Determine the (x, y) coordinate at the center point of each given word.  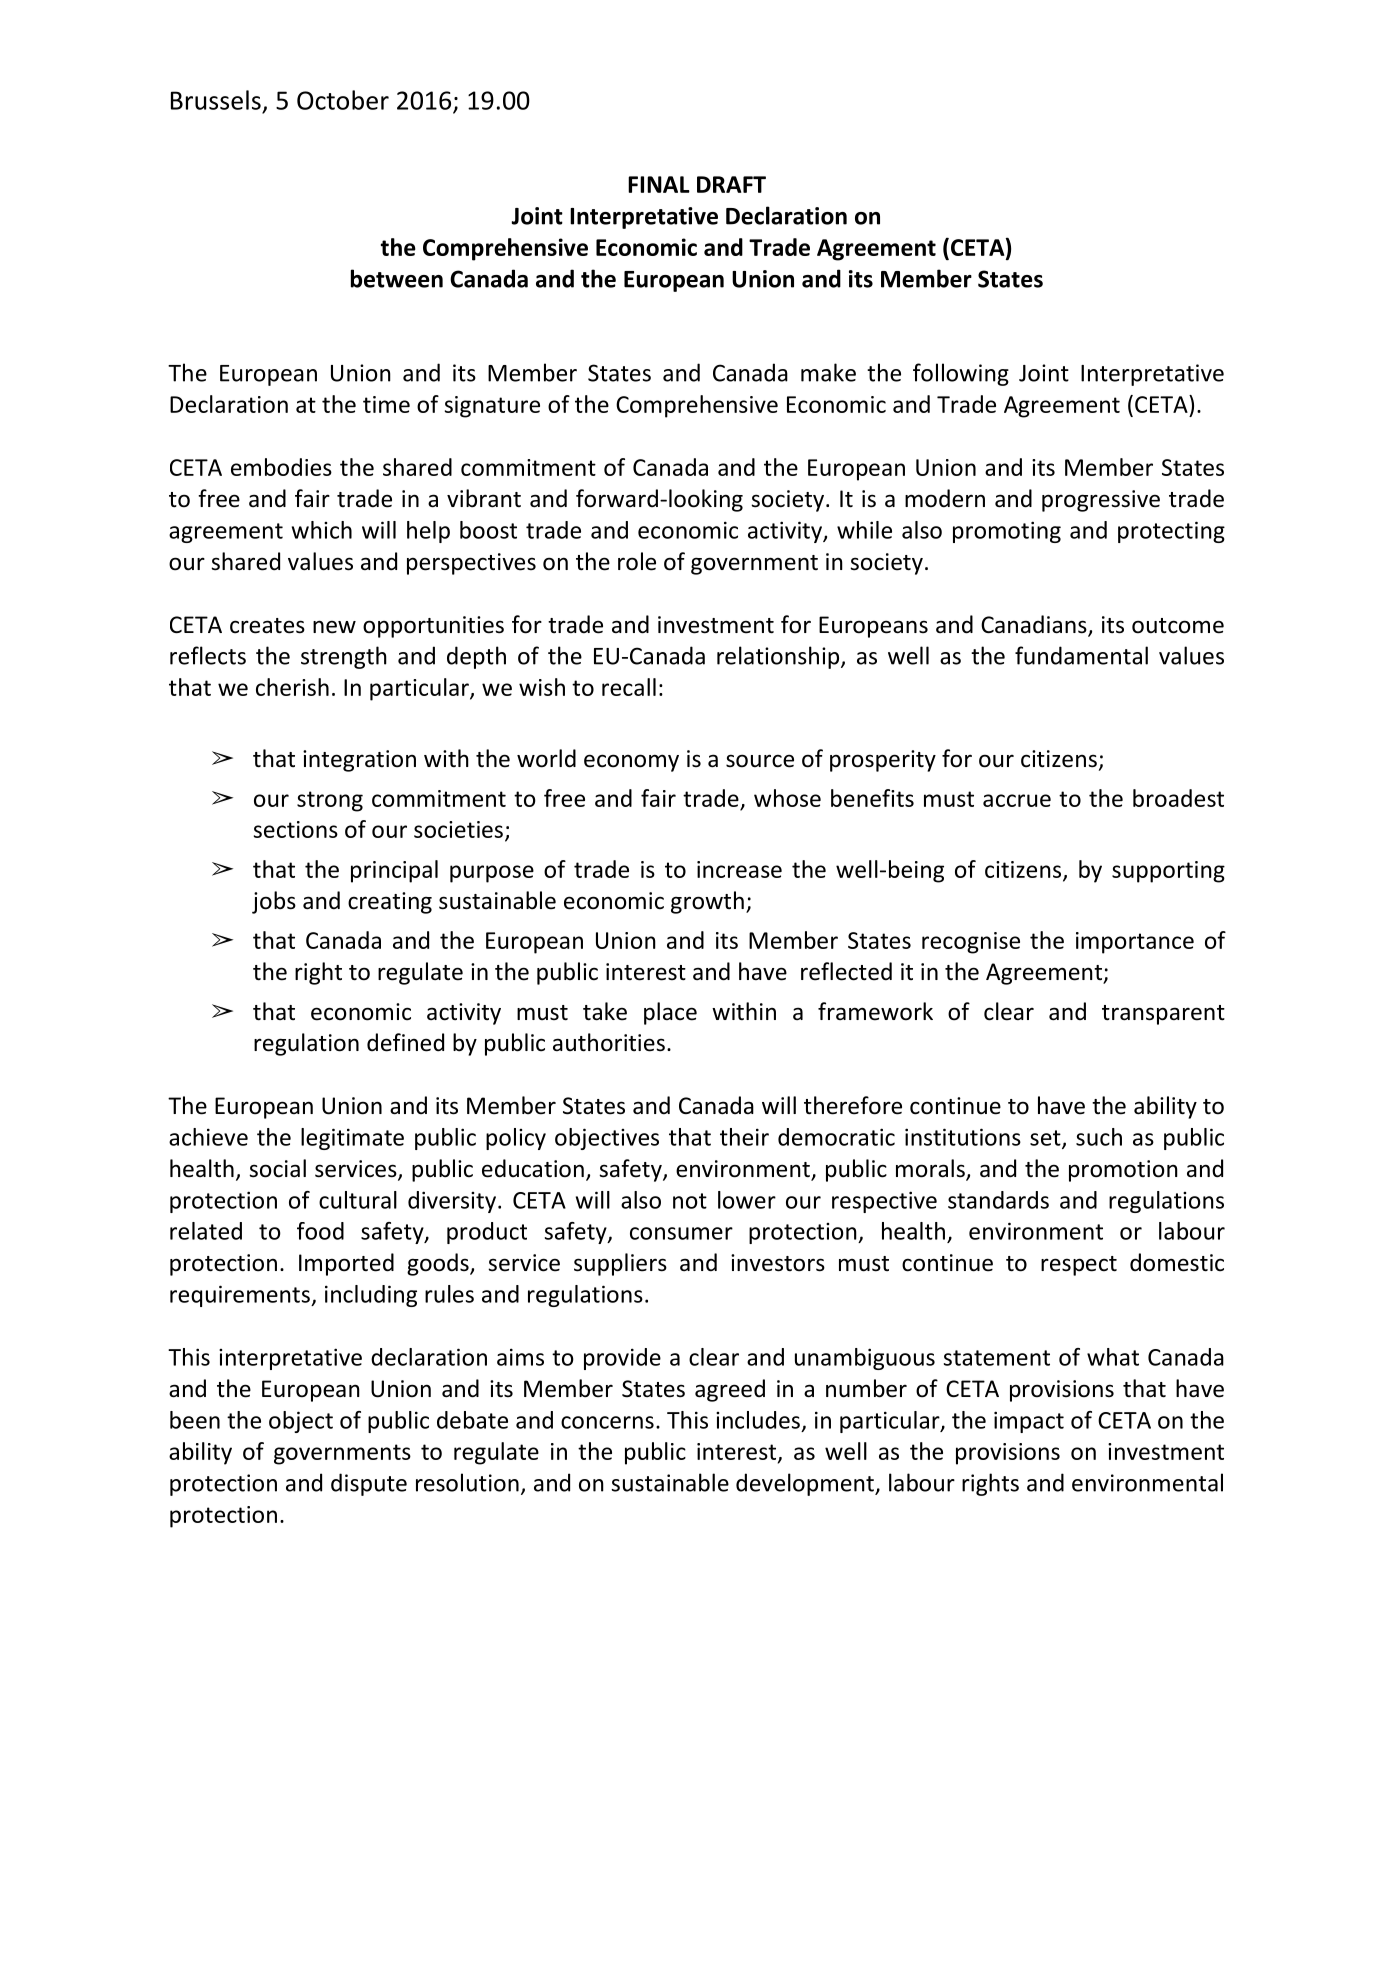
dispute (369, 1484)
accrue (1017, 800)
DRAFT (731, 184)
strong (330, 801)
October (343, 100)
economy (631, 763)
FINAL (659, 184)
